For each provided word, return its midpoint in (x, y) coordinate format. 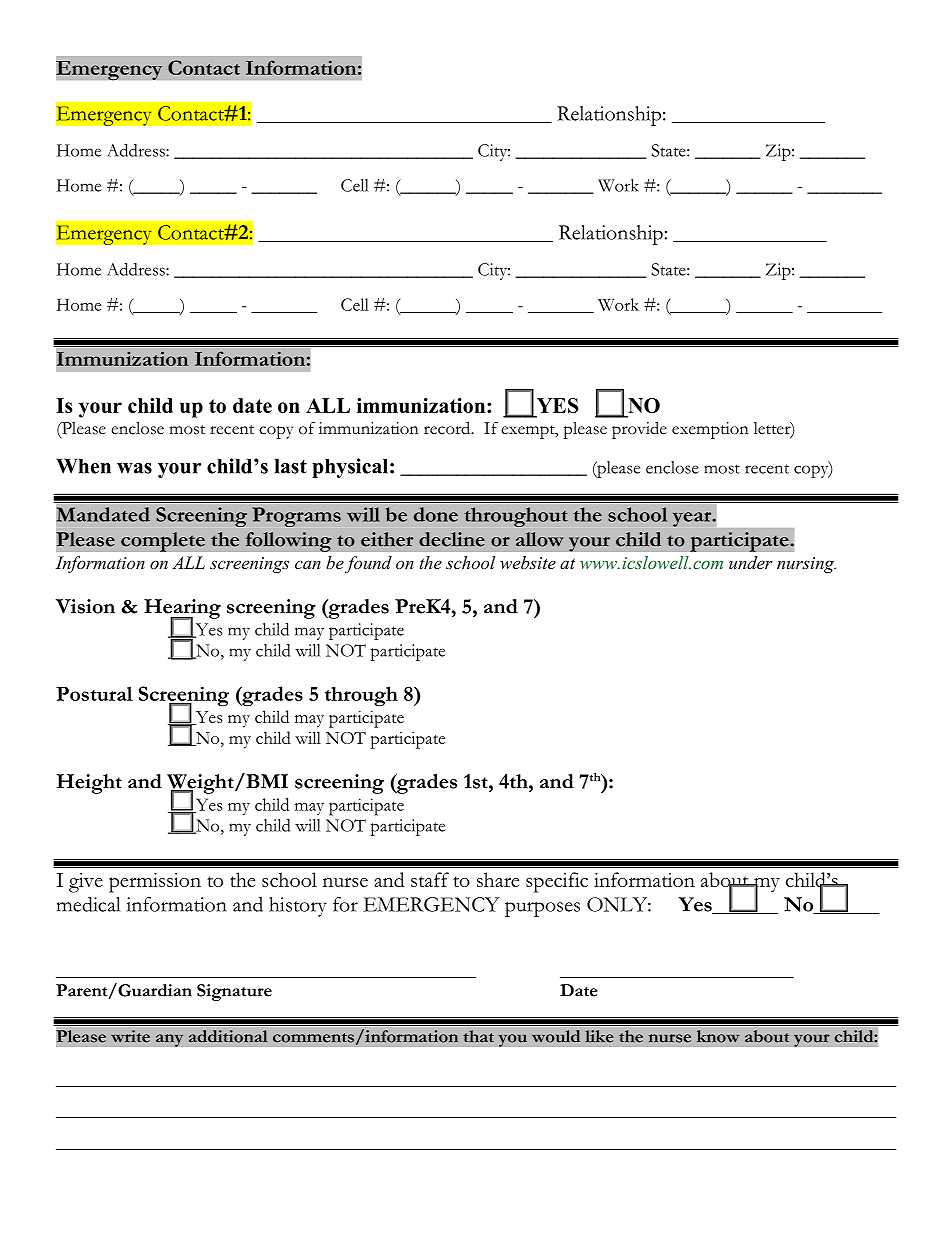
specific (557, 882)
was (134, 468)
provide (639, 430)
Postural (94, 693)
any (170, 1040)
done (436, 514)
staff (430, 879)
